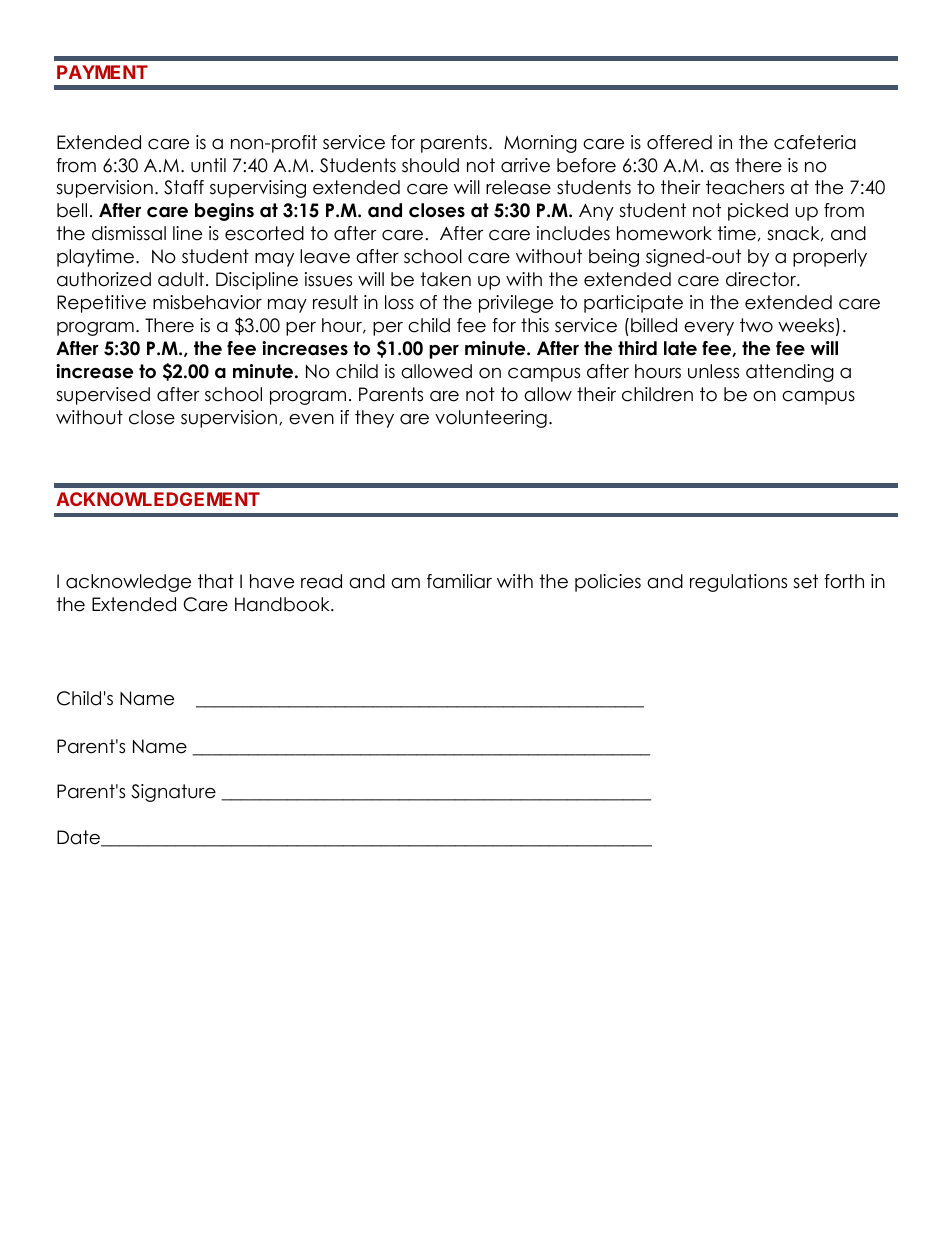 The image size is (952, 1233). Describe the element at coordinates (283, 604) in the screenshot. I see `Handbook` at that location.
